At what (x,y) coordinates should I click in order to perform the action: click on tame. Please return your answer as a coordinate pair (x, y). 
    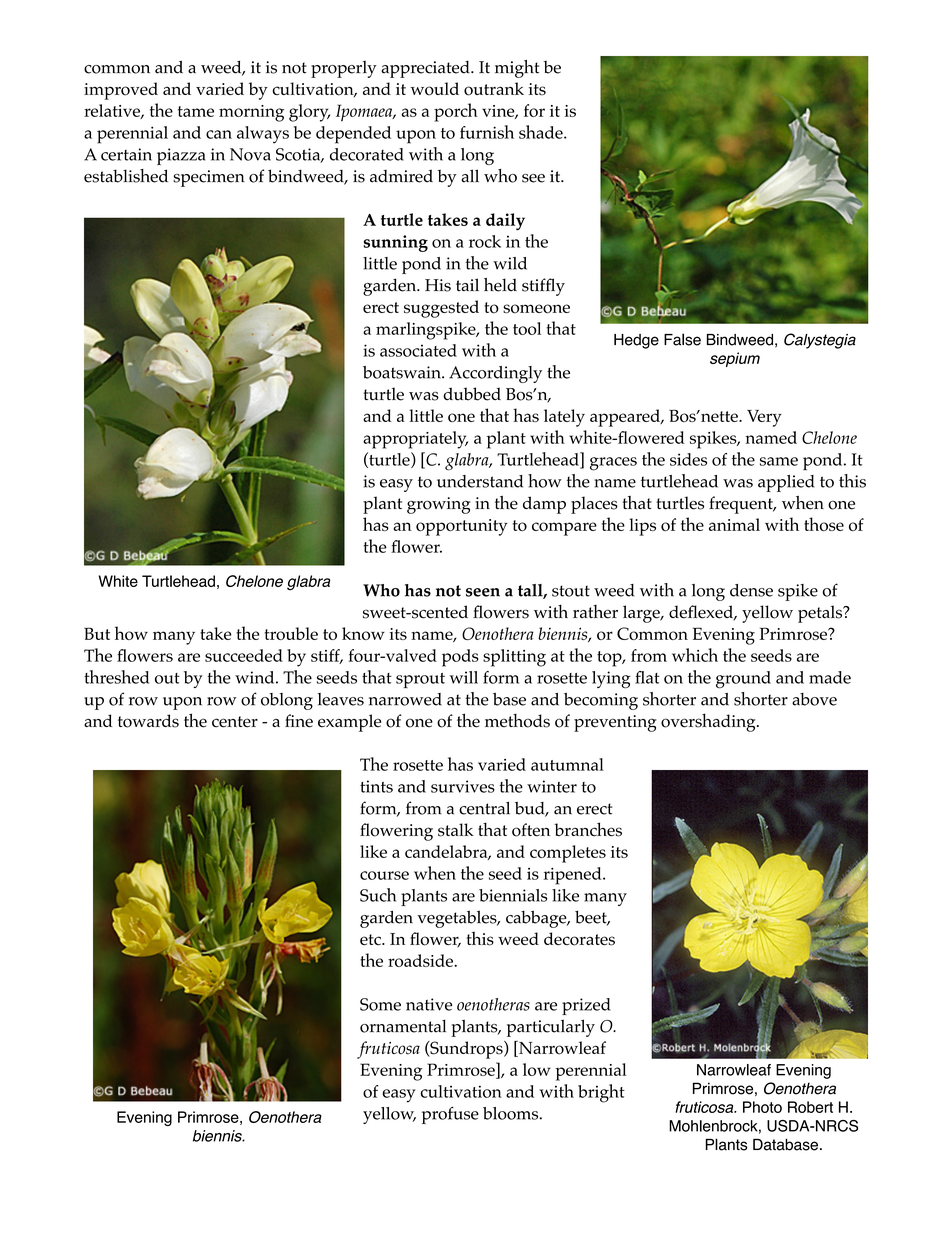
    Looking at the image, I should click on (196, 111).
